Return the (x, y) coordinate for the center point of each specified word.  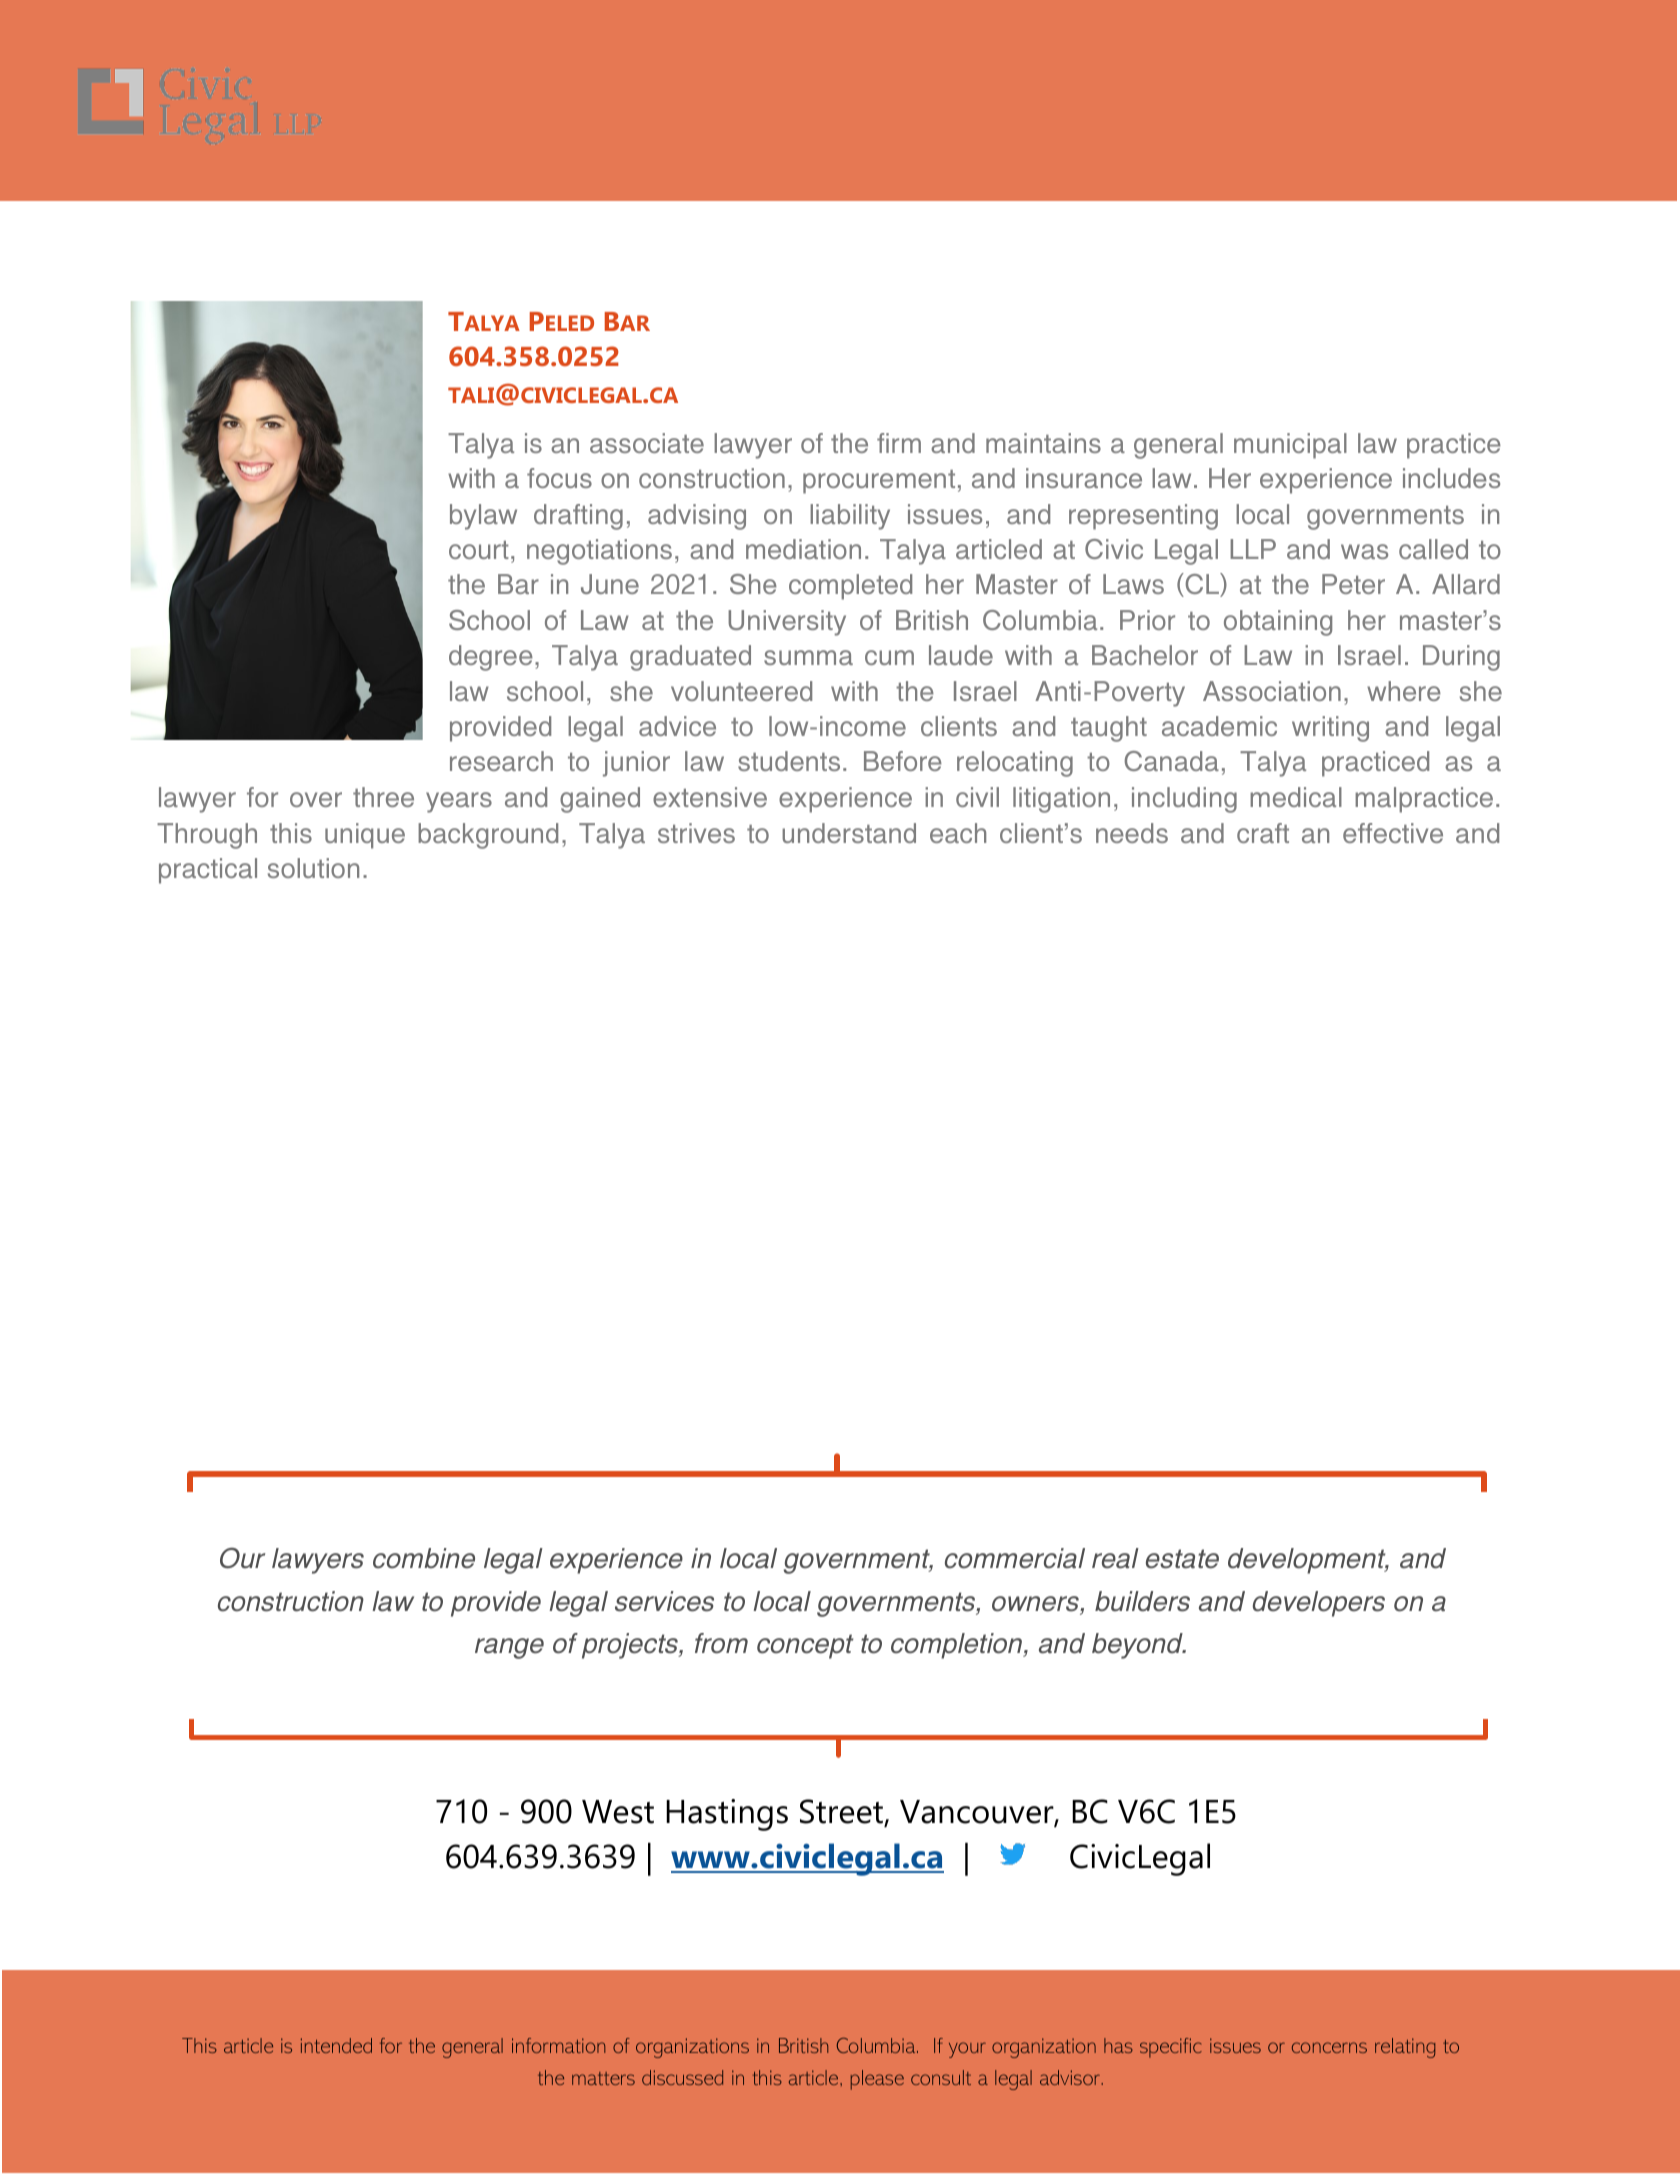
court (479, 550)
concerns (1329, 2047)
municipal (1290, 446)
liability (850, 517)
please (877, 2080)
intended (336, 2045)
